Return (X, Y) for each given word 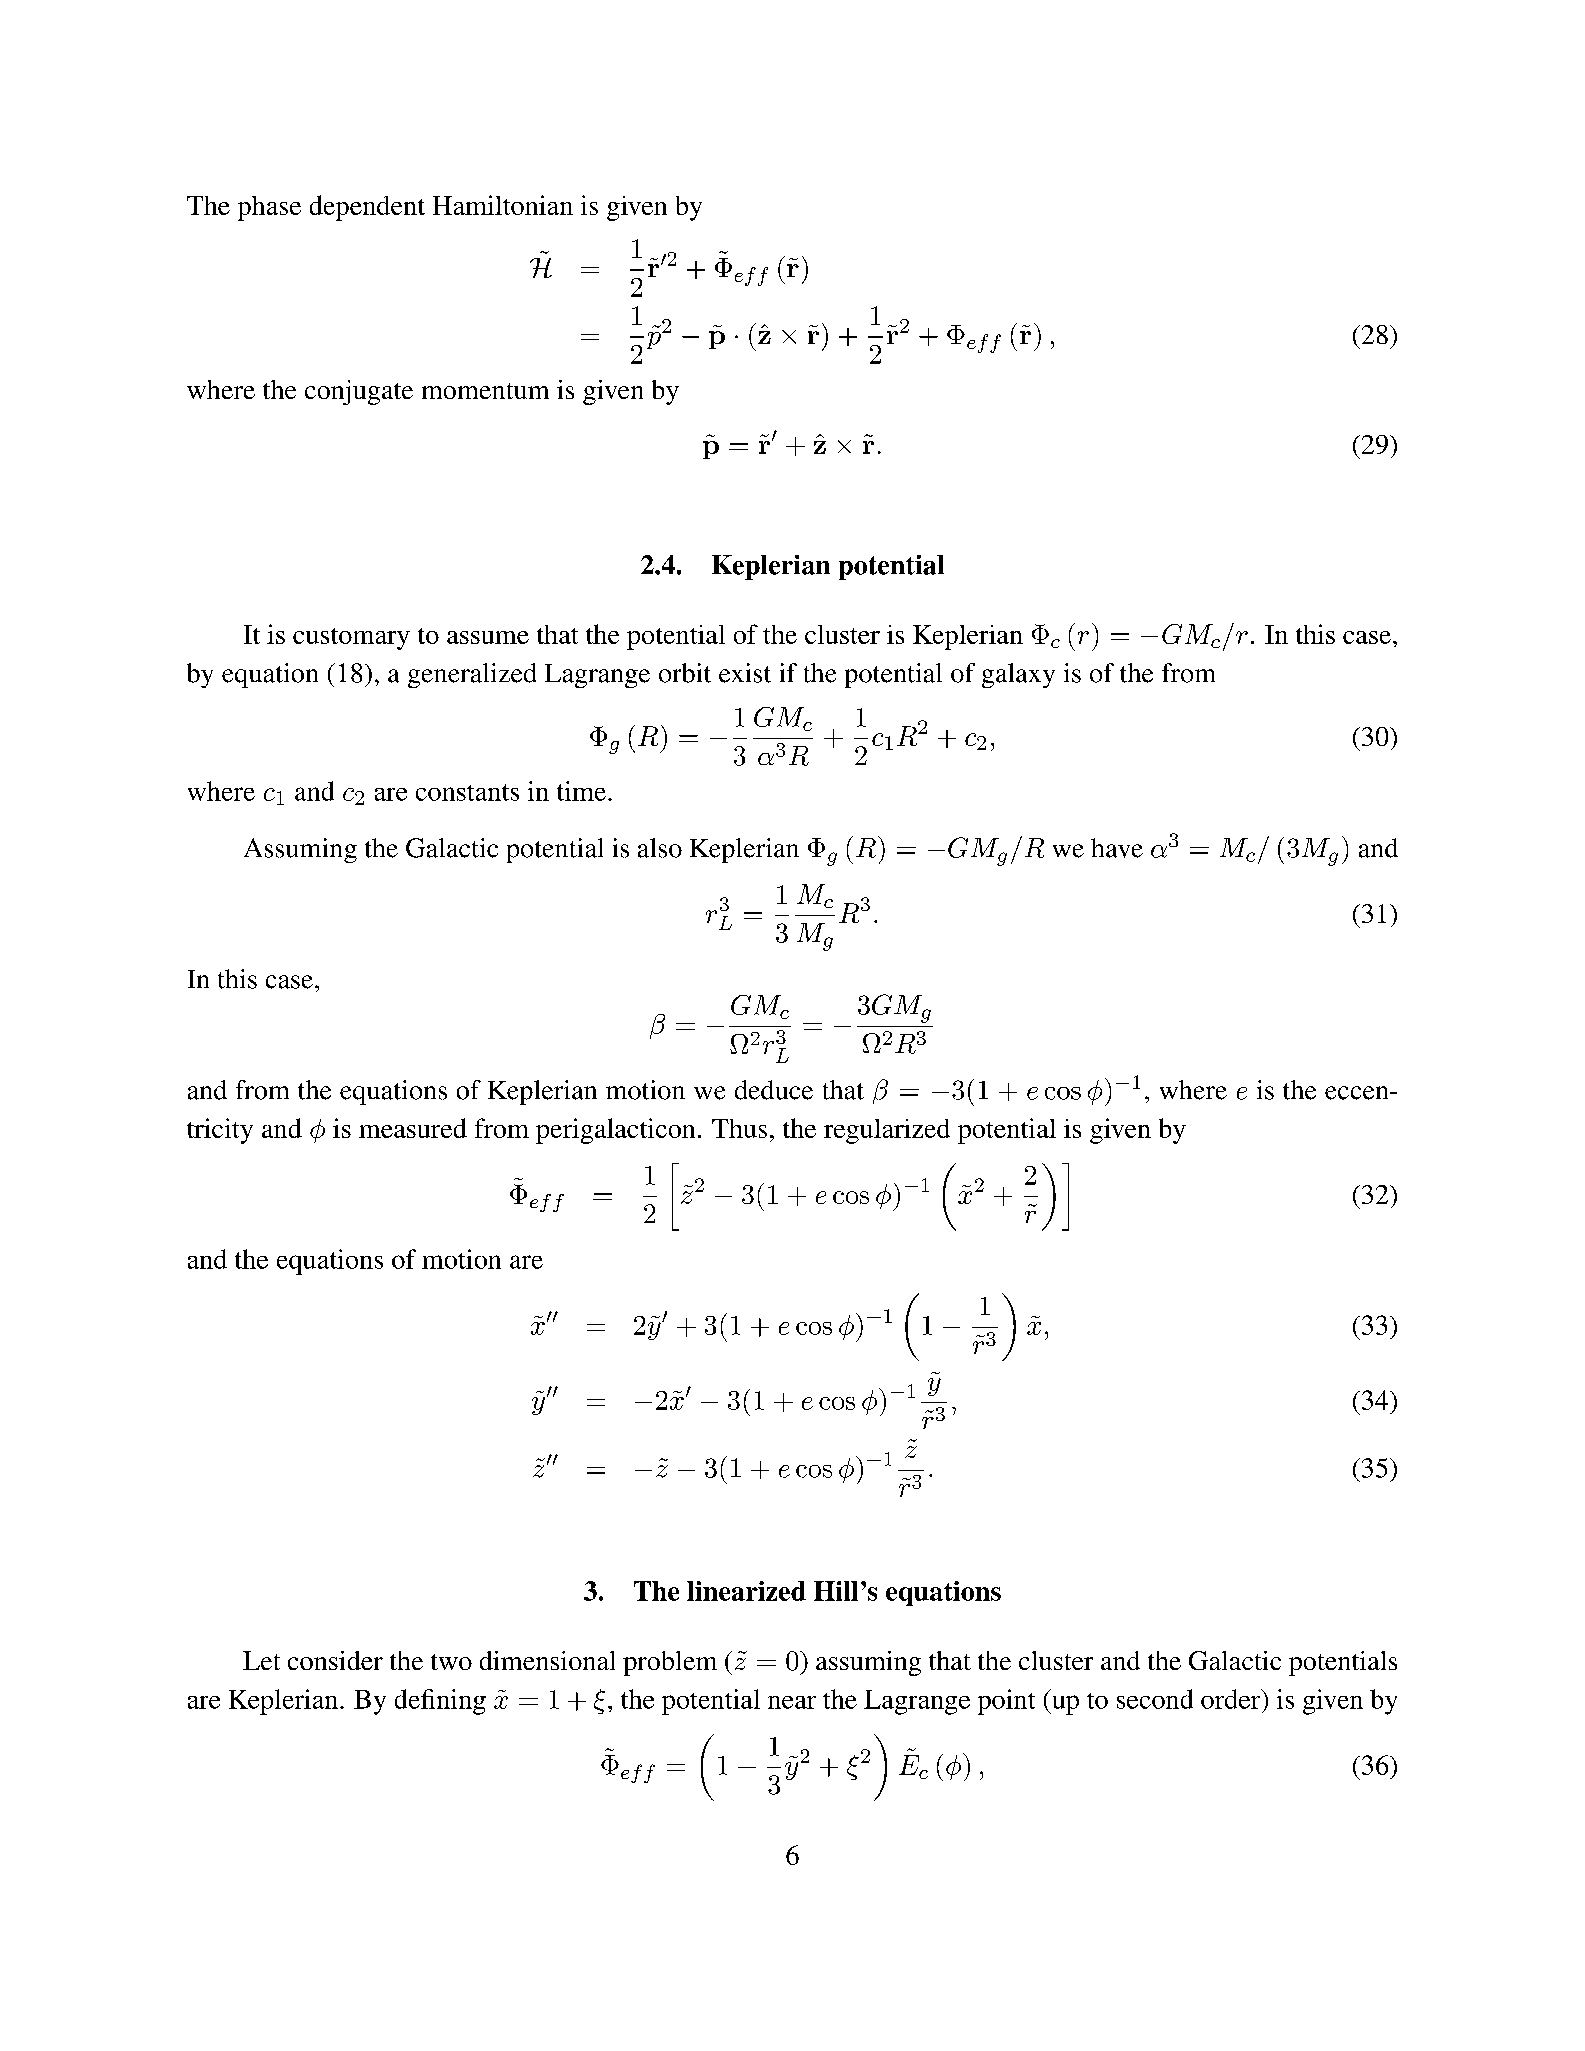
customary (351, 639)
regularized (887, 1131)
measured (413, 1128)
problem (670, 1663)
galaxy (1018, 675)
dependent (367, 208)
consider (335, 1660)
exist (745, 673)
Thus (739, 1128)
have (1117, 848)
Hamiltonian (503, 205)
